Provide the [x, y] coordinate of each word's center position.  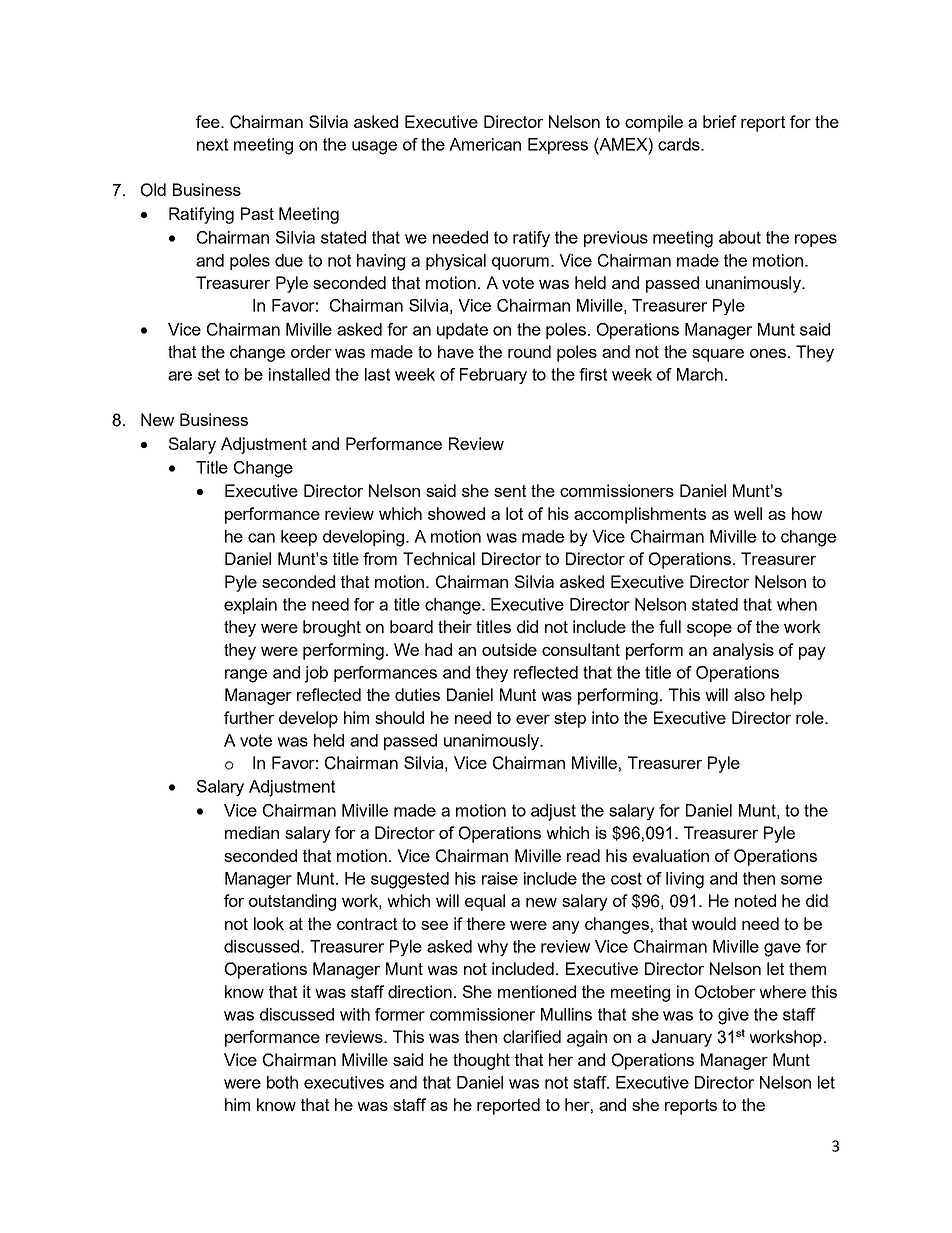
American [485, 144]
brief [720, 121]
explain [250, 606]
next [212, 144]
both [282, 1082]
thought [481, 1061]
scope [709, 630]
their [455, 626]
